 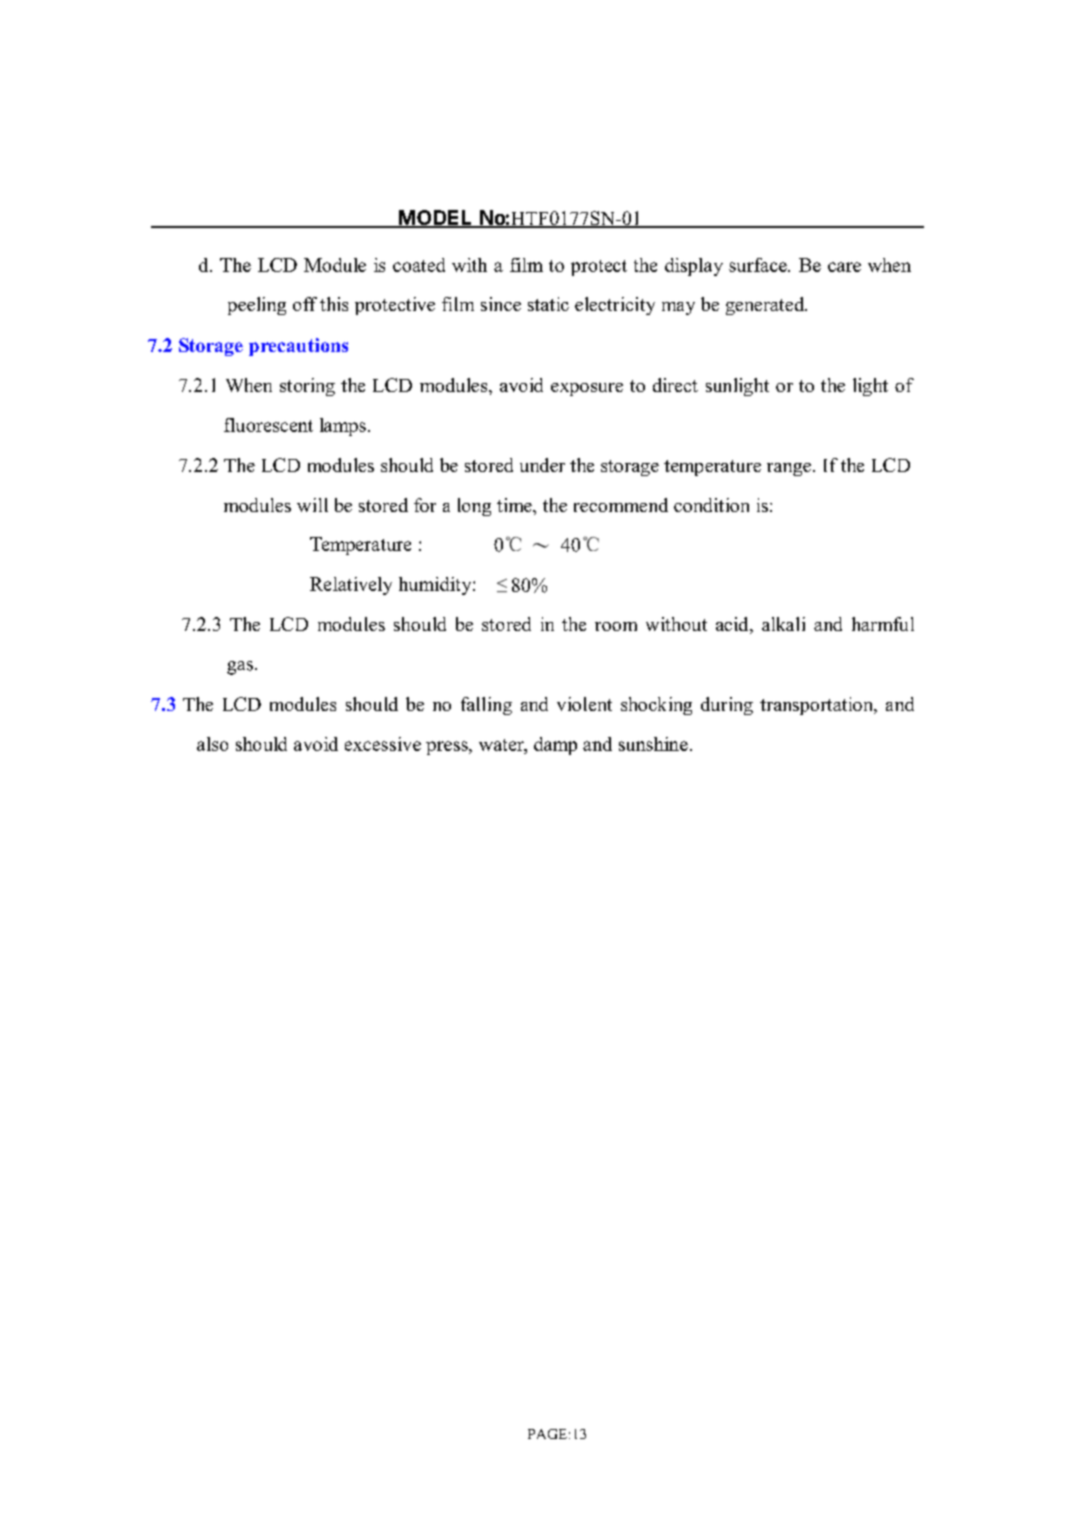 I want to click on MODEL, so click(x=435, y=219).
